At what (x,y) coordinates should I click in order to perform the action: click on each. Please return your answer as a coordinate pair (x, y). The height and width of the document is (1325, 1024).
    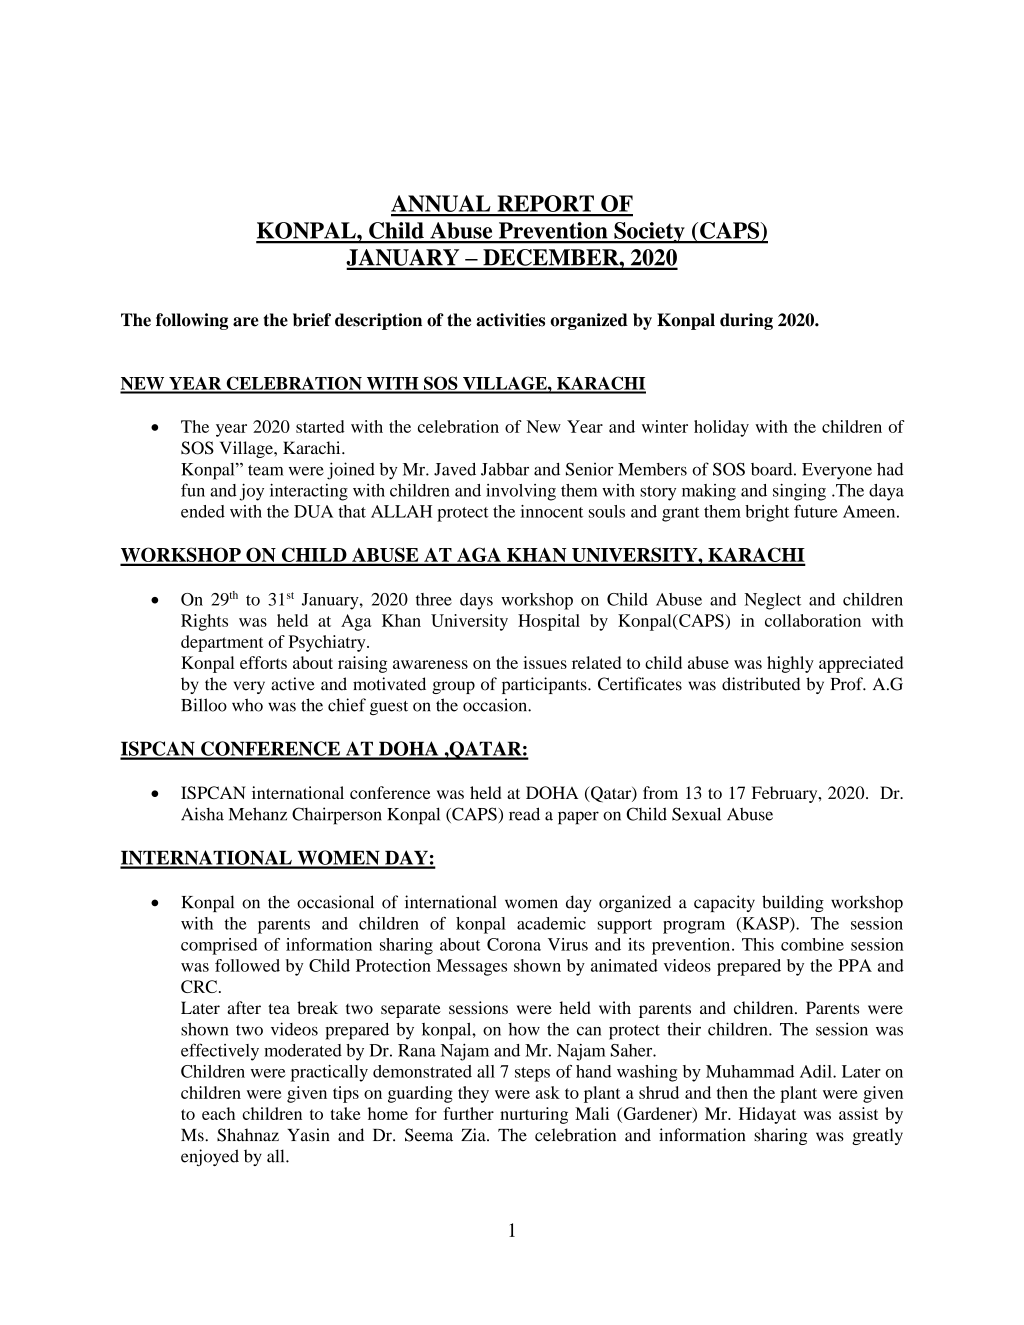
    Looking at the image, I should click on (218, 1113).
